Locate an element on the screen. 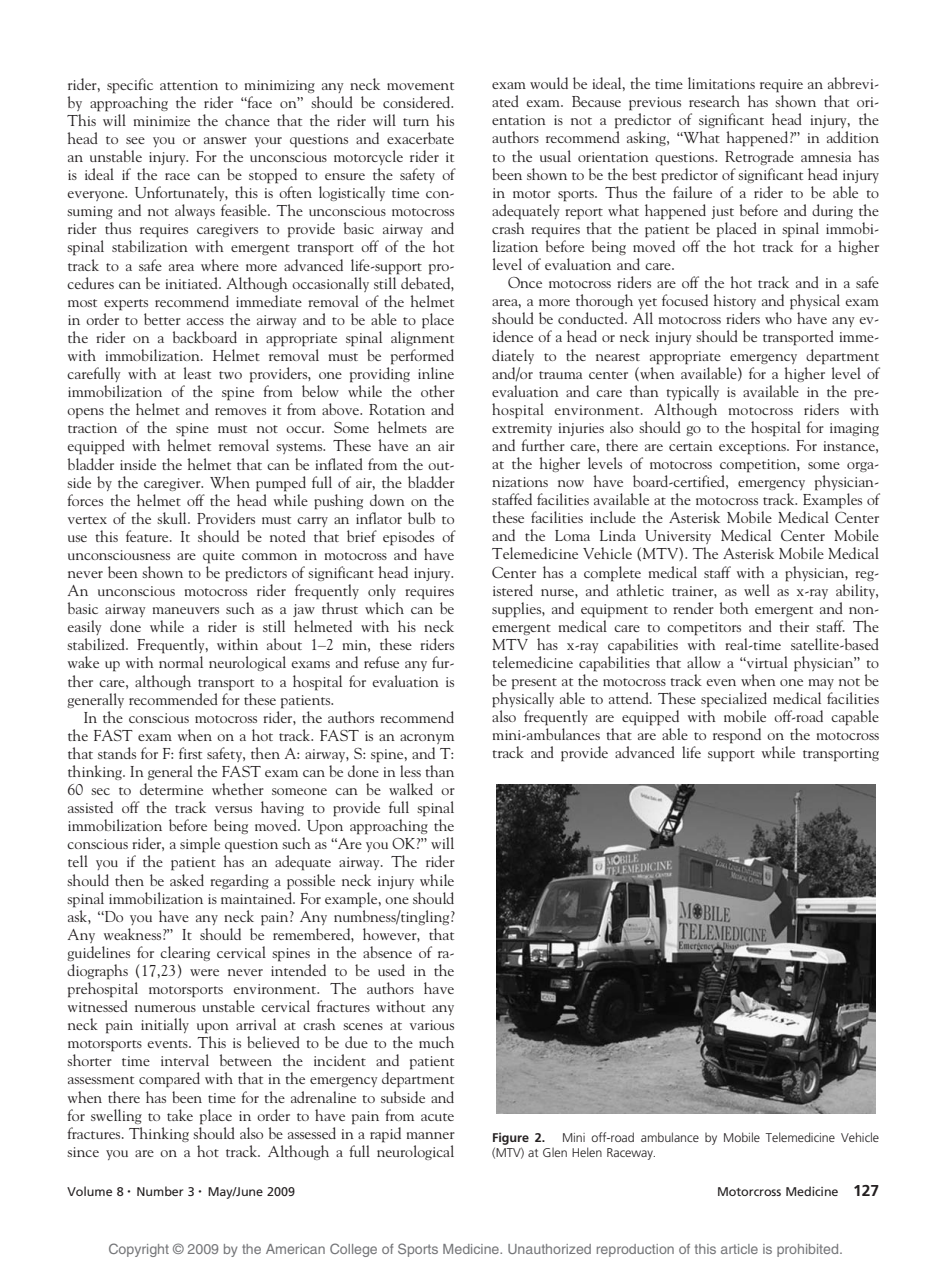 This screenshot has width=952, height=1265. turn is located at coordinates (416, 122).
